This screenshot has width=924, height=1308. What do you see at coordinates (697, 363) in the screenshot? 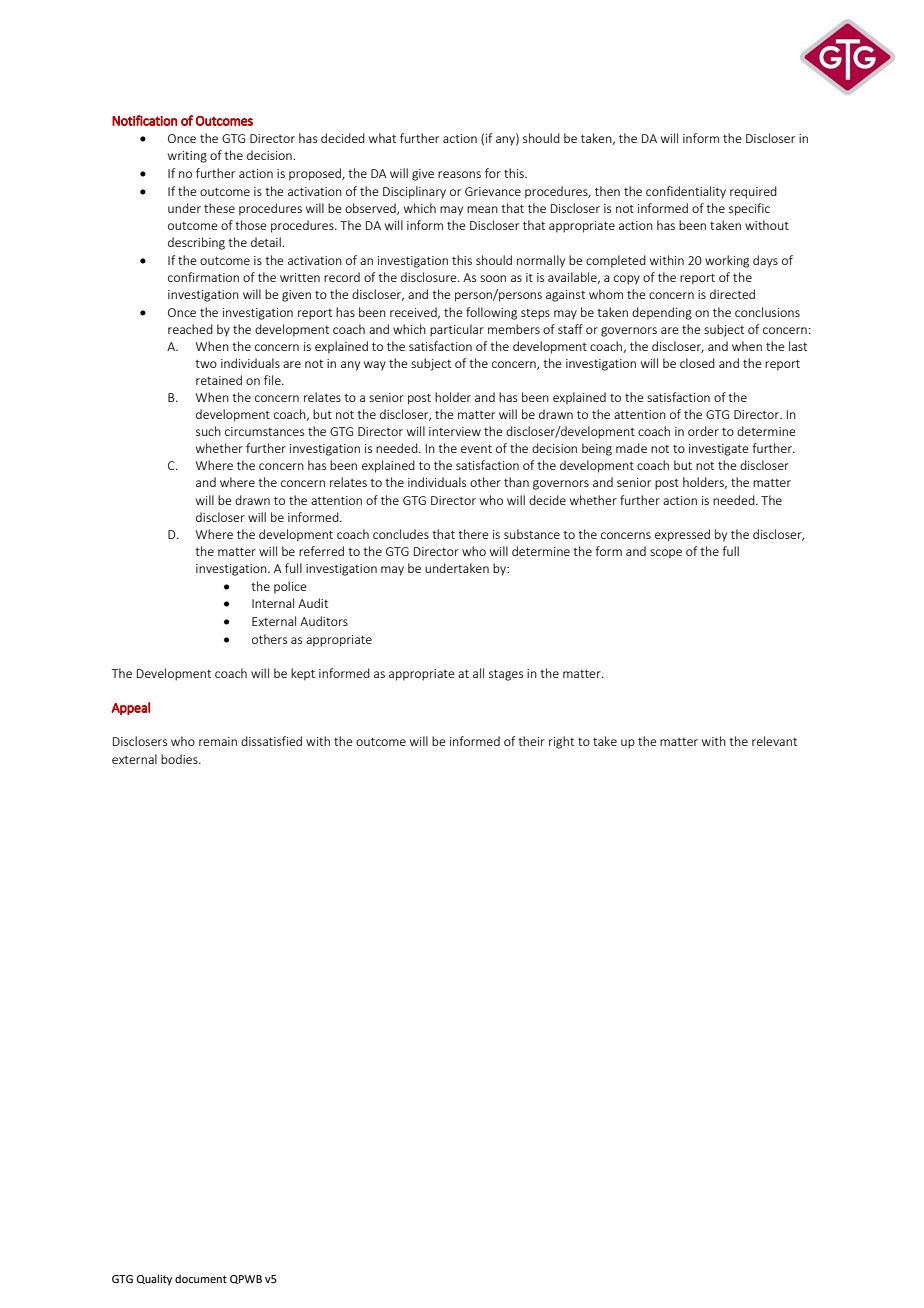
I see `closed` at bounding box center [697, 363].
